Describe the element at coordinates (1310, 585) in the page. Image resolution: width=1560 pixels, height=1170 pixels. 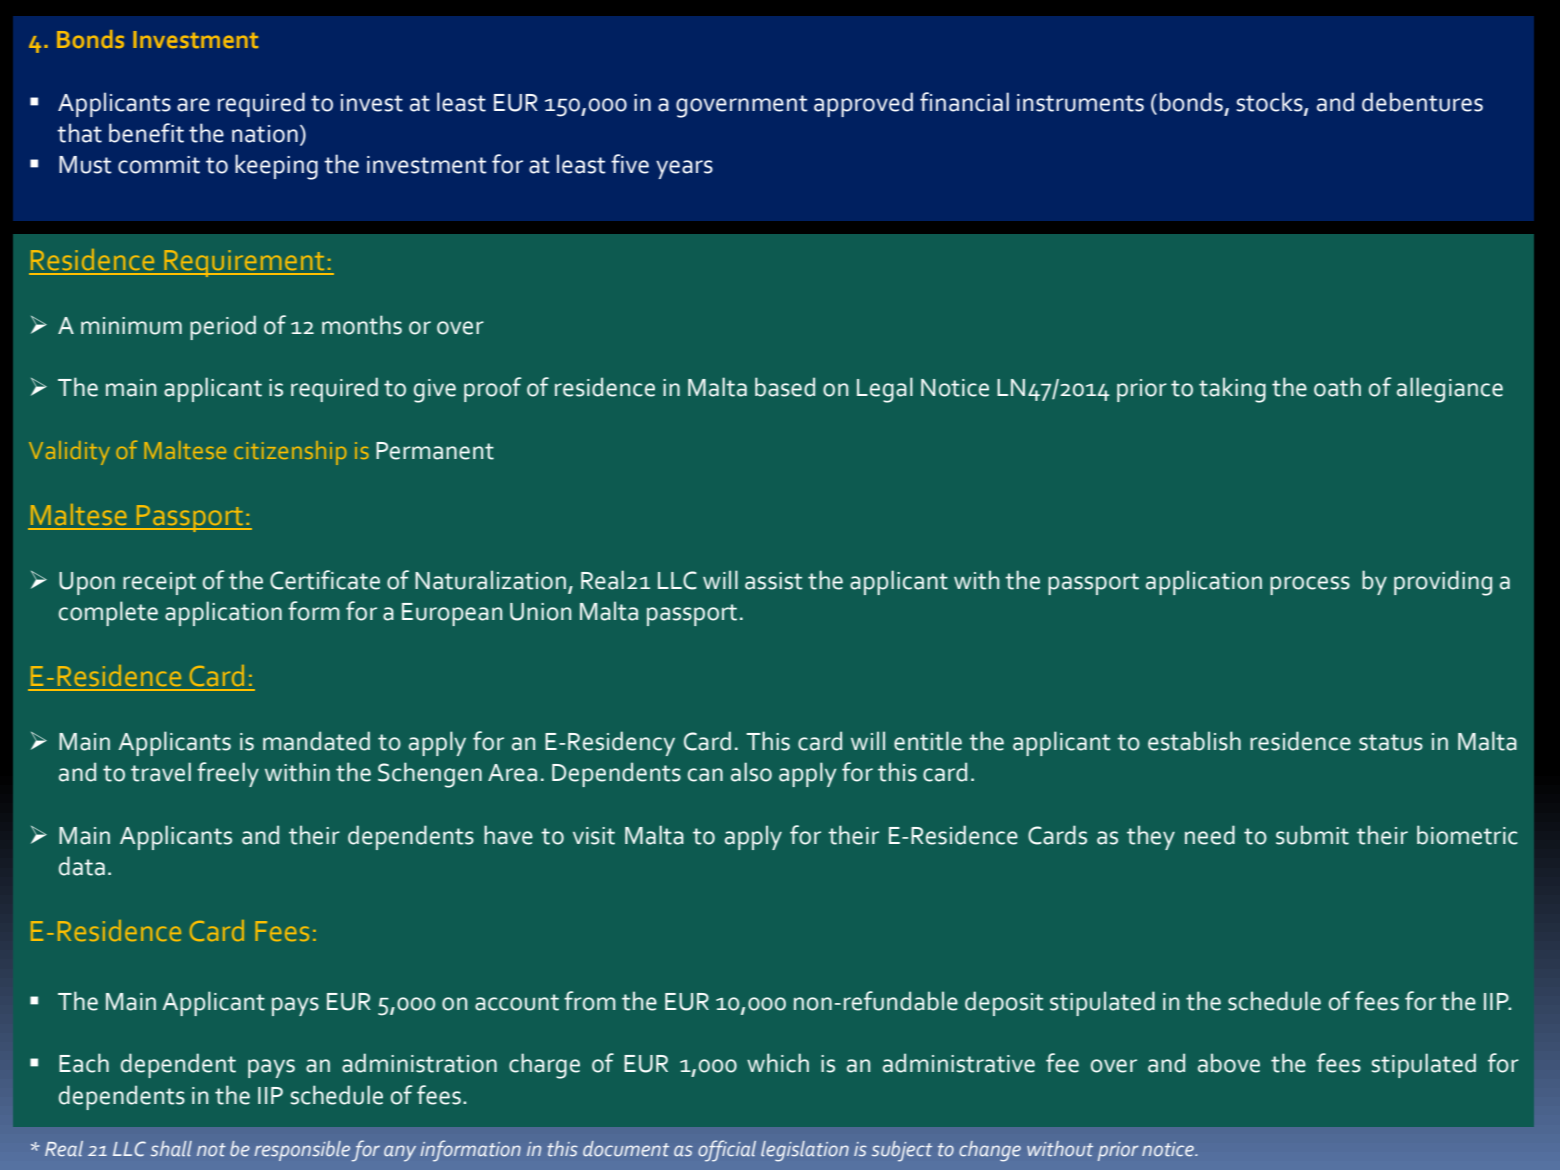
I see `process` at that location.
